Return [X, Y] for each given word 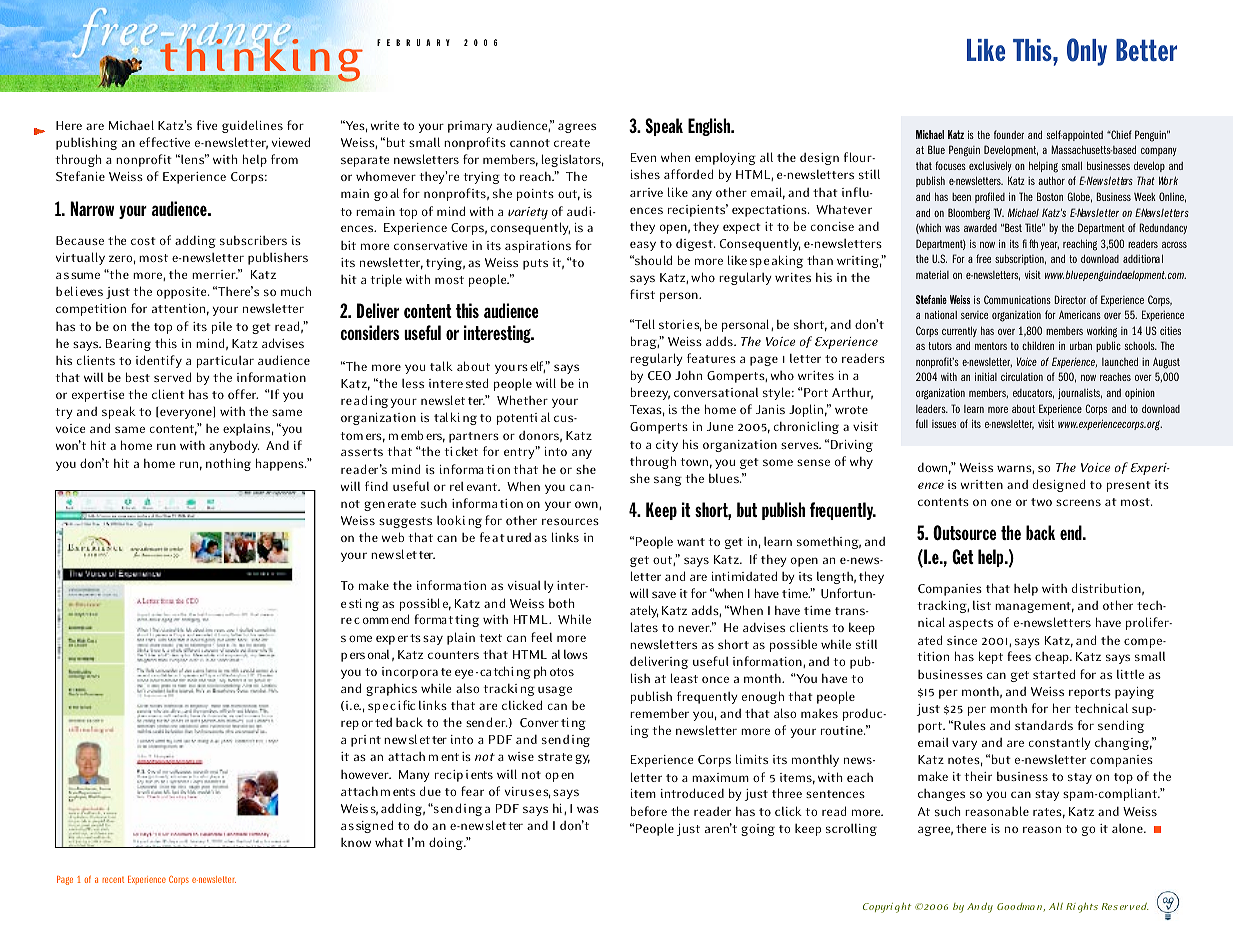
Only [1087, 52]
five [207, 125]
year [1050, 246]
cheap [1053, 658]
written [981, 484]
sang [668, 481]
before [649, 811]
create [572, 143]
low [572, 654]
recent [113, 880]
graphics [391, 690]
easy [643, 246]
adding [195, 241]
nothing [228, 464]
